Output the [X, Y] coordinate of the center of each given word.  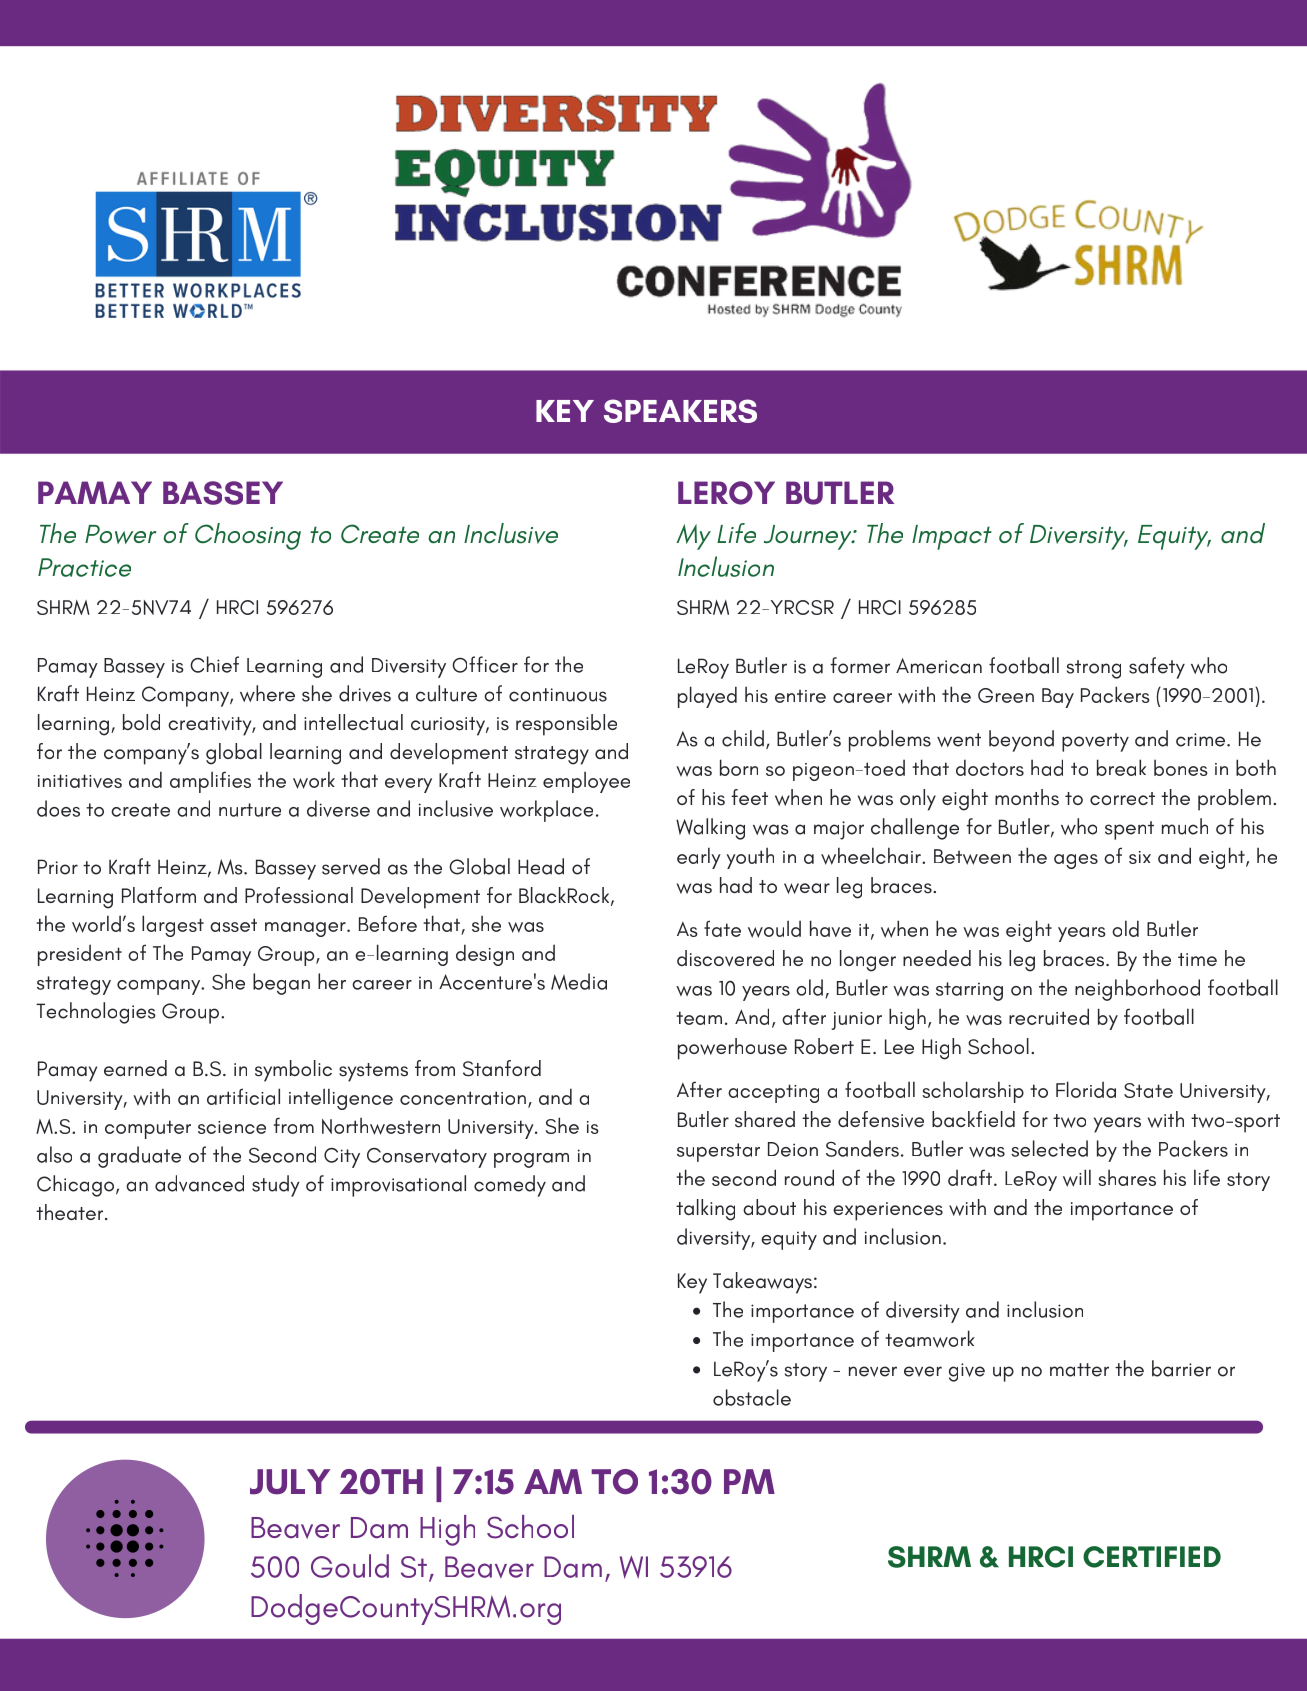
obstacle [752, 1397]
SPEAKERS [680, 411]
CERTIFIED [1152, 1557]
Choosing [248, 536]
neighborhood [1137, 990]
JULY [290, 1482]
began [281, 984]
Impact [952, 537]
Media [579, 981]
